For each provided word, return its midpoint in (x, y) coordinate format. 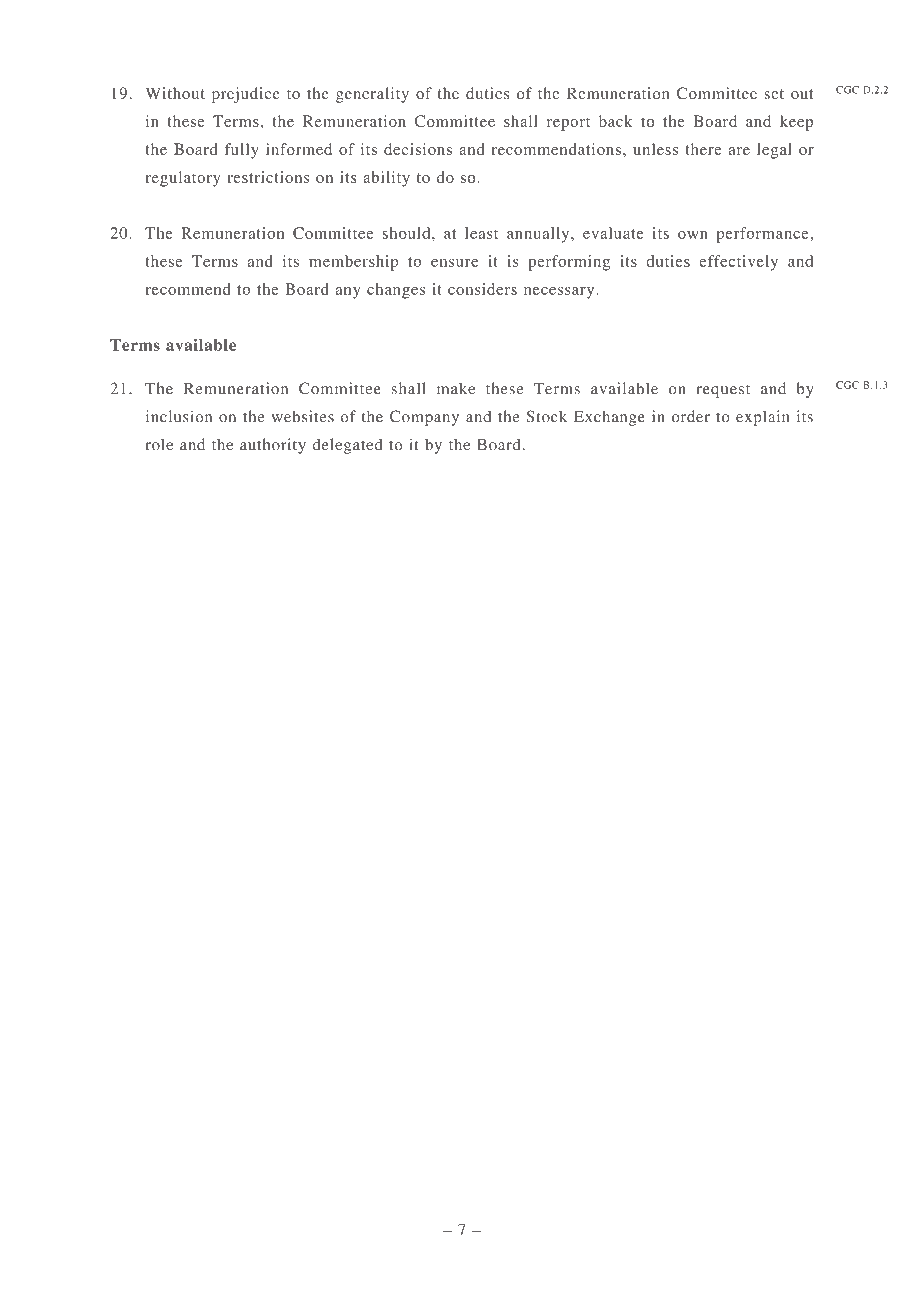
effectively (738, 263)
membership (354, 263)
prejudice (246, 95)
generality (372, 95)
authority (273, 446)
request (723, 391)
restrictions (268, 177)
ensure (454, 263)
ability (386, 179)
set (774, 94)
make (456, 388)
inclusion (179, 416)
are (739, 151)
